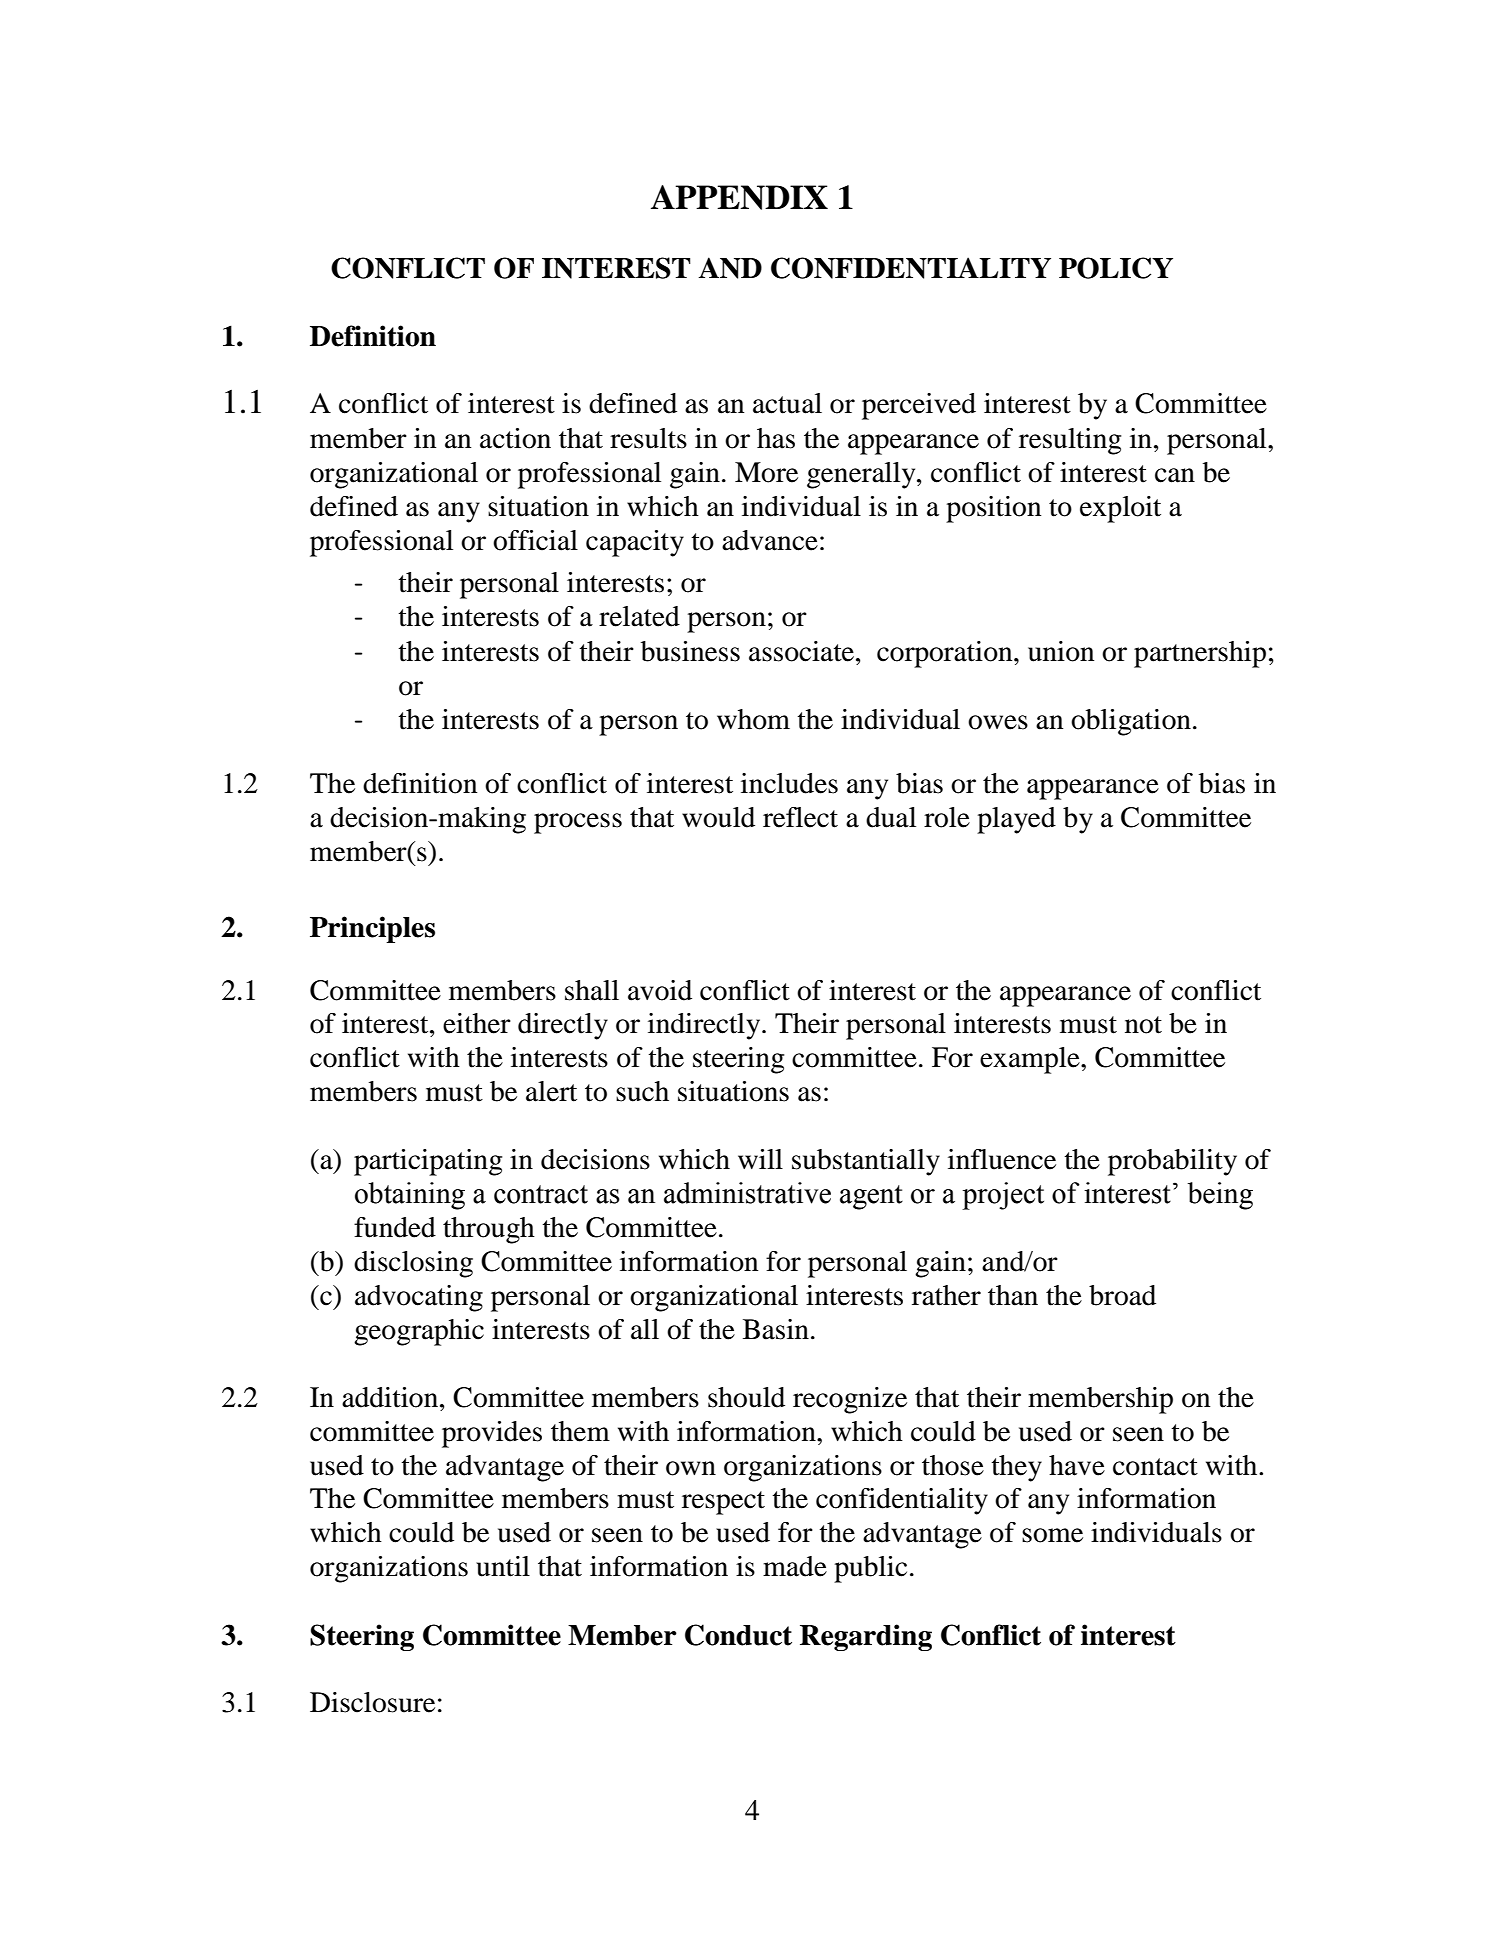  I want to click on POLICY, so click(1116, 268).
